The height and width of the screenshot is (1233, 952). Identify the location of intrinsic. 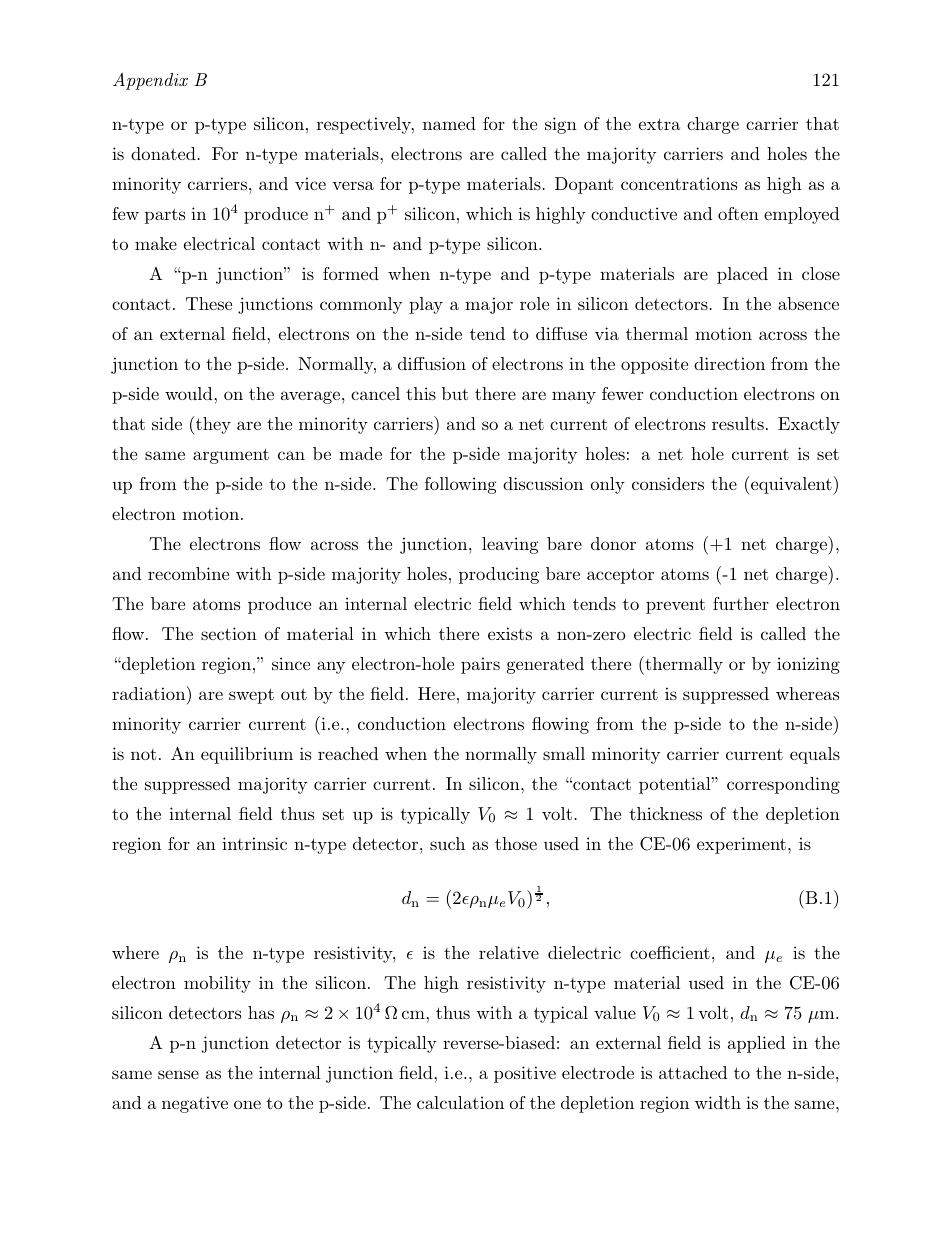
(254, 843).
